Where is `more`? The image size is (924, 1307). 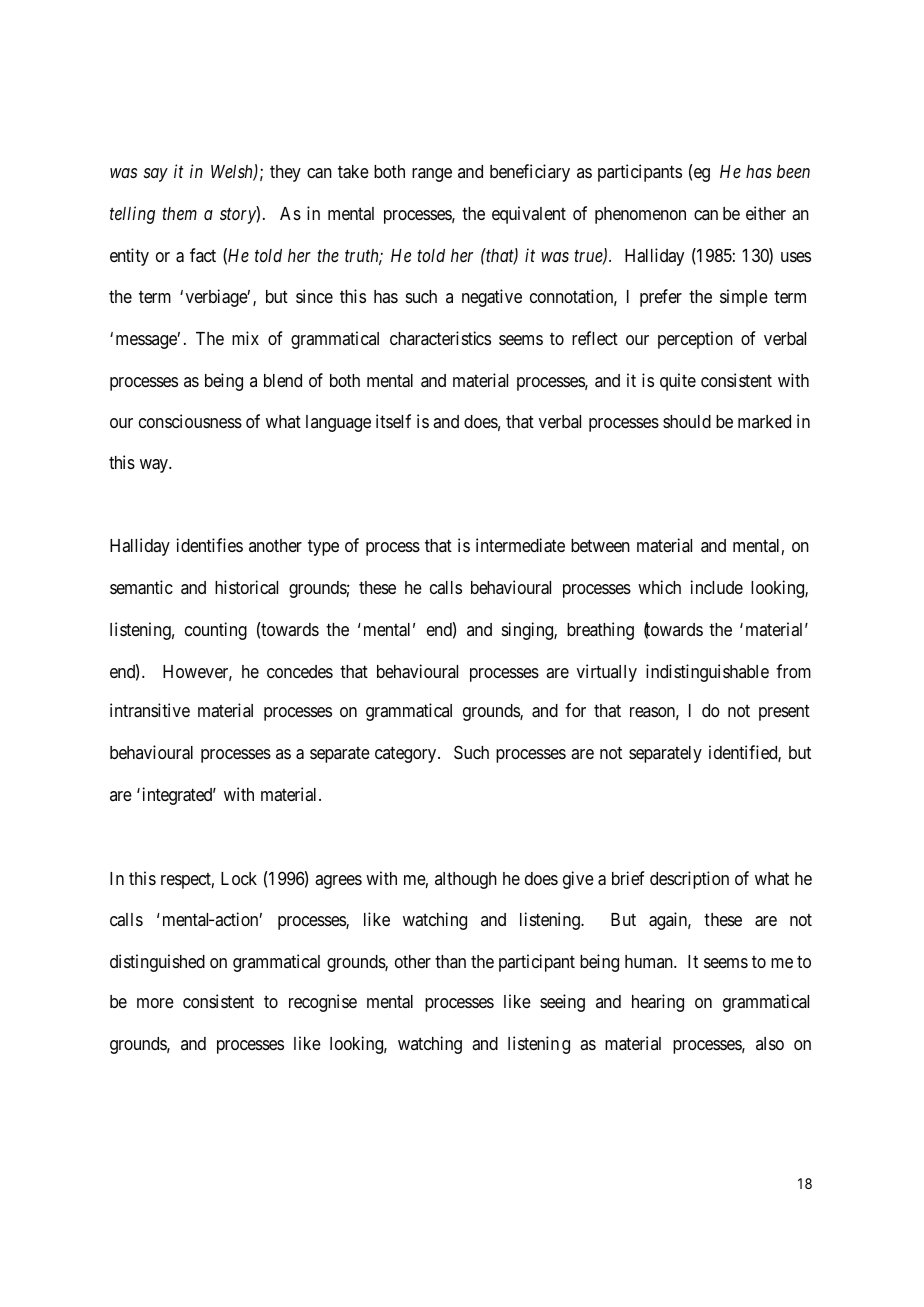 more is located at coordinates (155, 1003).
